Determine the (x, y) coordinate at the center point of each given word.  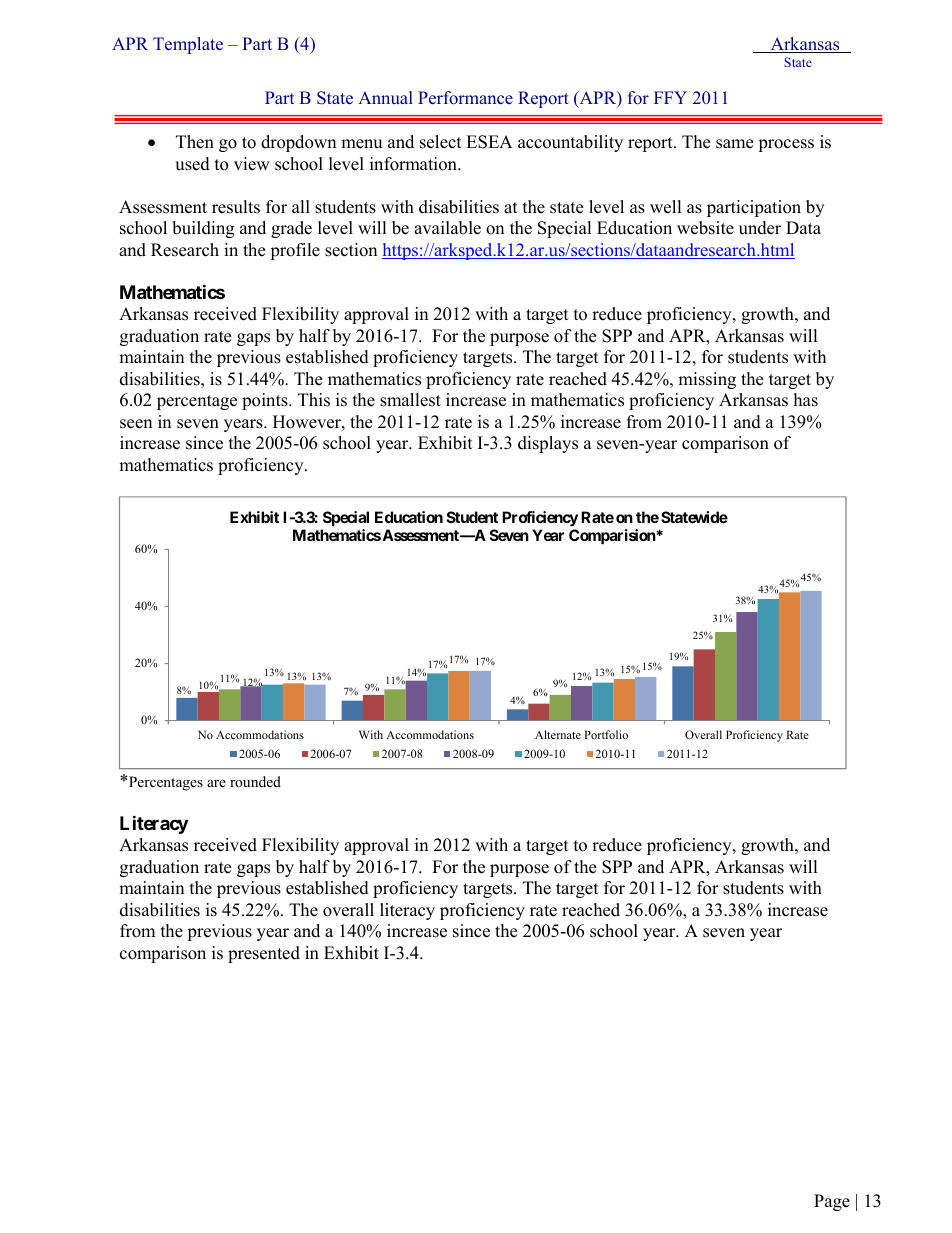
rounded (255, 781)
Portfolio (606, 734)
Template (188, 45)
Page (832, 1202)
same (734, 144)
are (216, 783)
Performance (465, 98)
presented (264, 954)
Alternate (558, 734)
